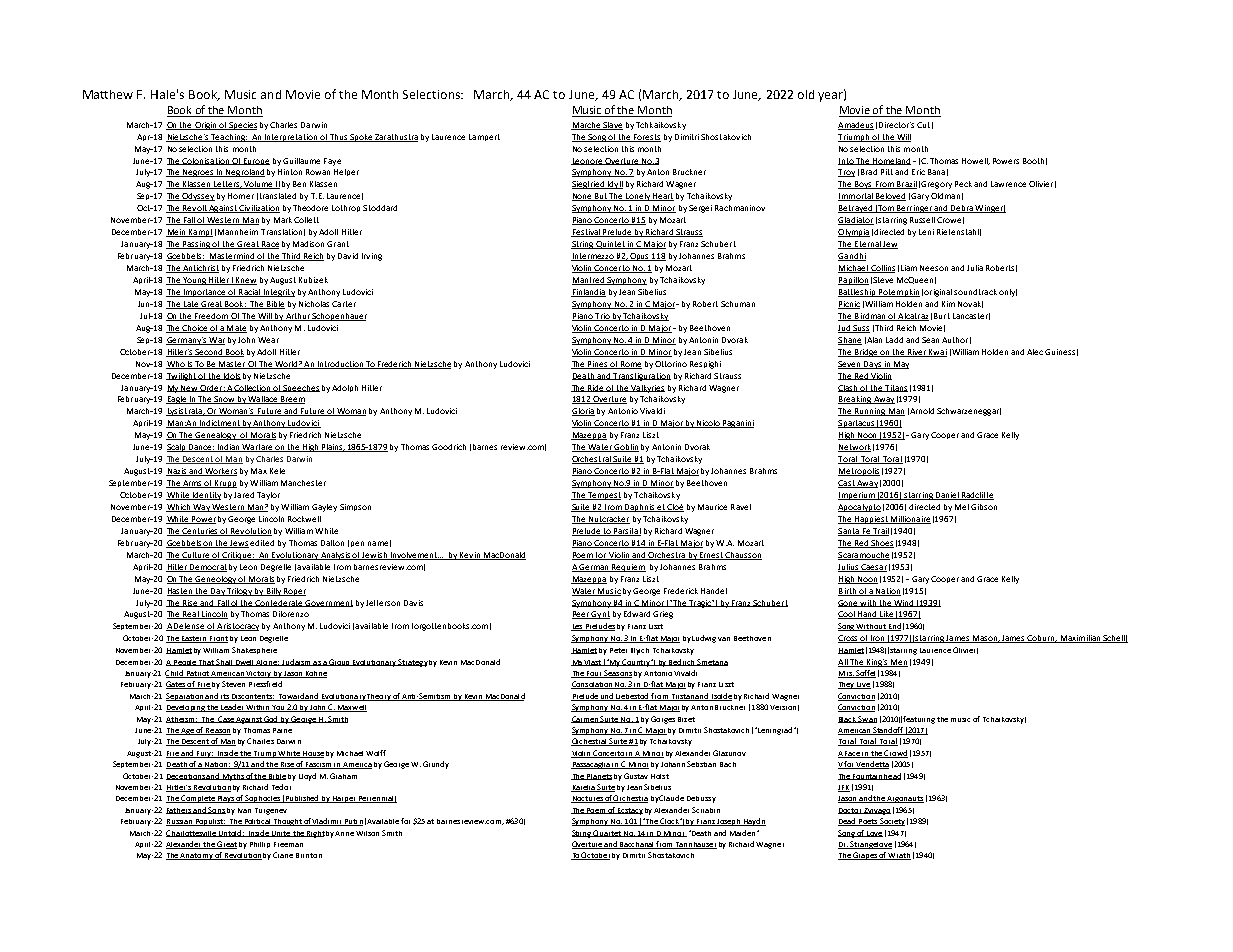 This screenshot has width=1233, height=952. What do you see at coordinates (225, 662) in the screenshot?
I see `Shall` at bounding box center [225, 662].
